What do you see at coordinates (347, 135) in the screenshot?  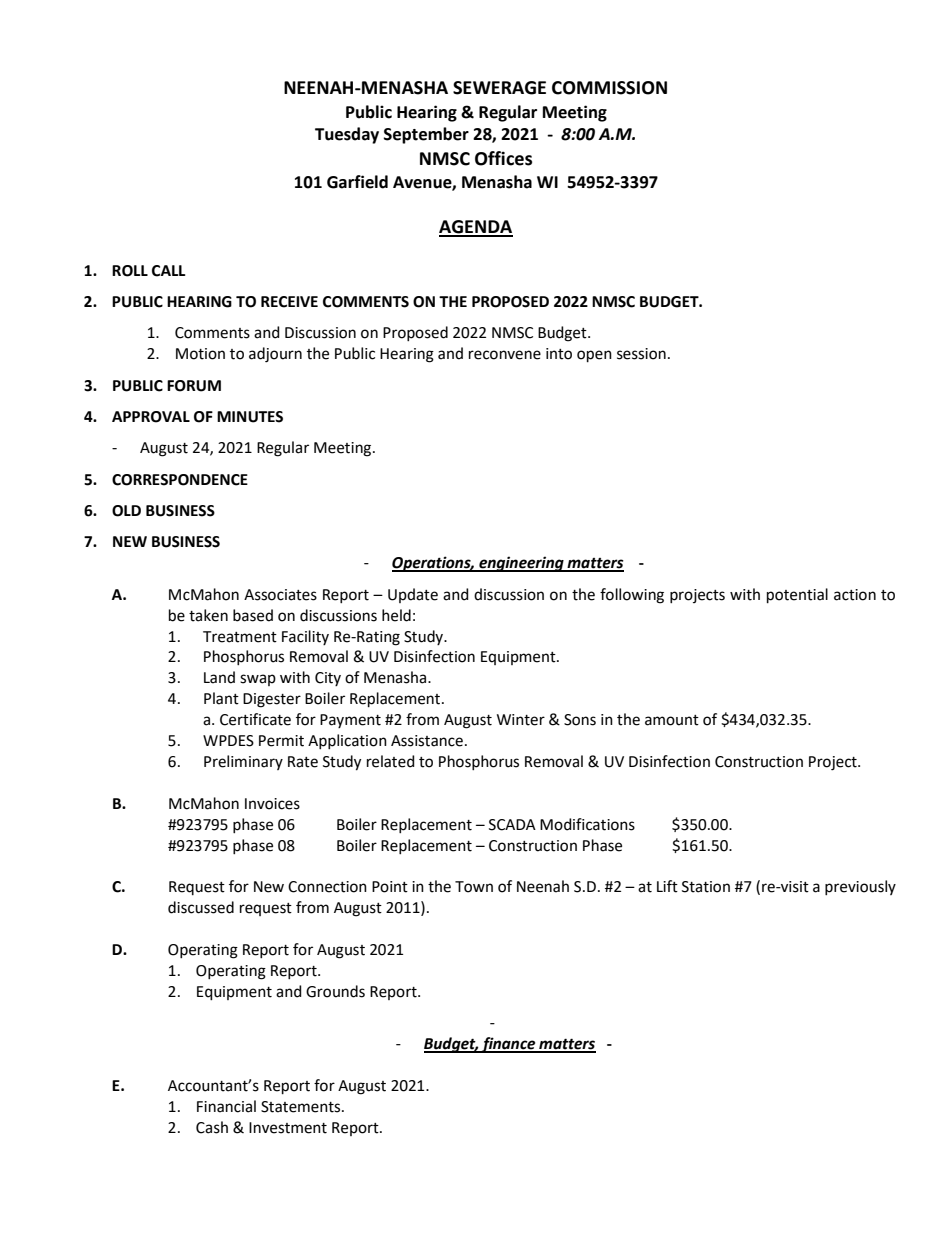 I see `Tuesday` at bounding box center [347, 135].
